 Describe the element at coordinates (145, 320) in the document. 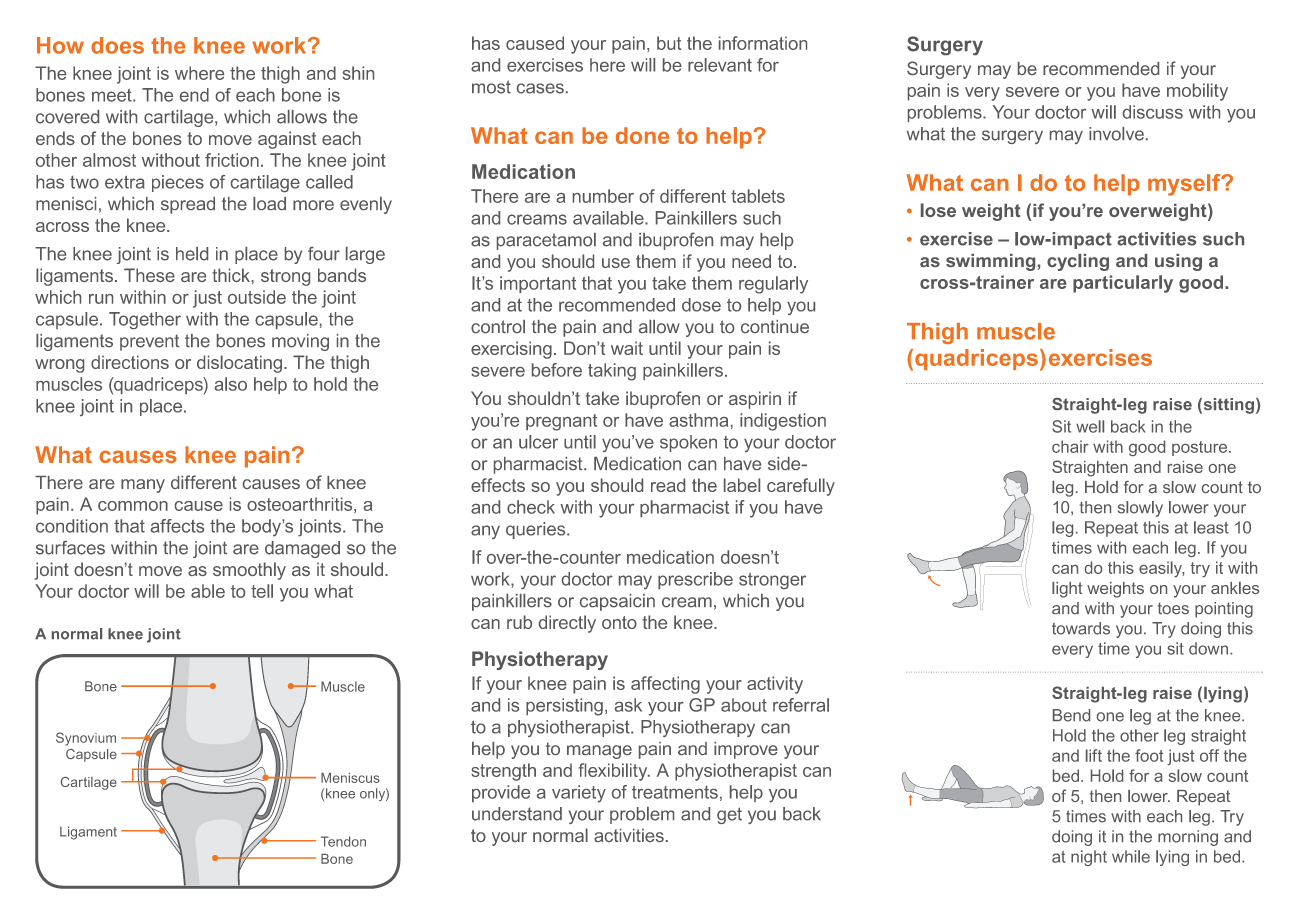

I see `Together` at that location.
